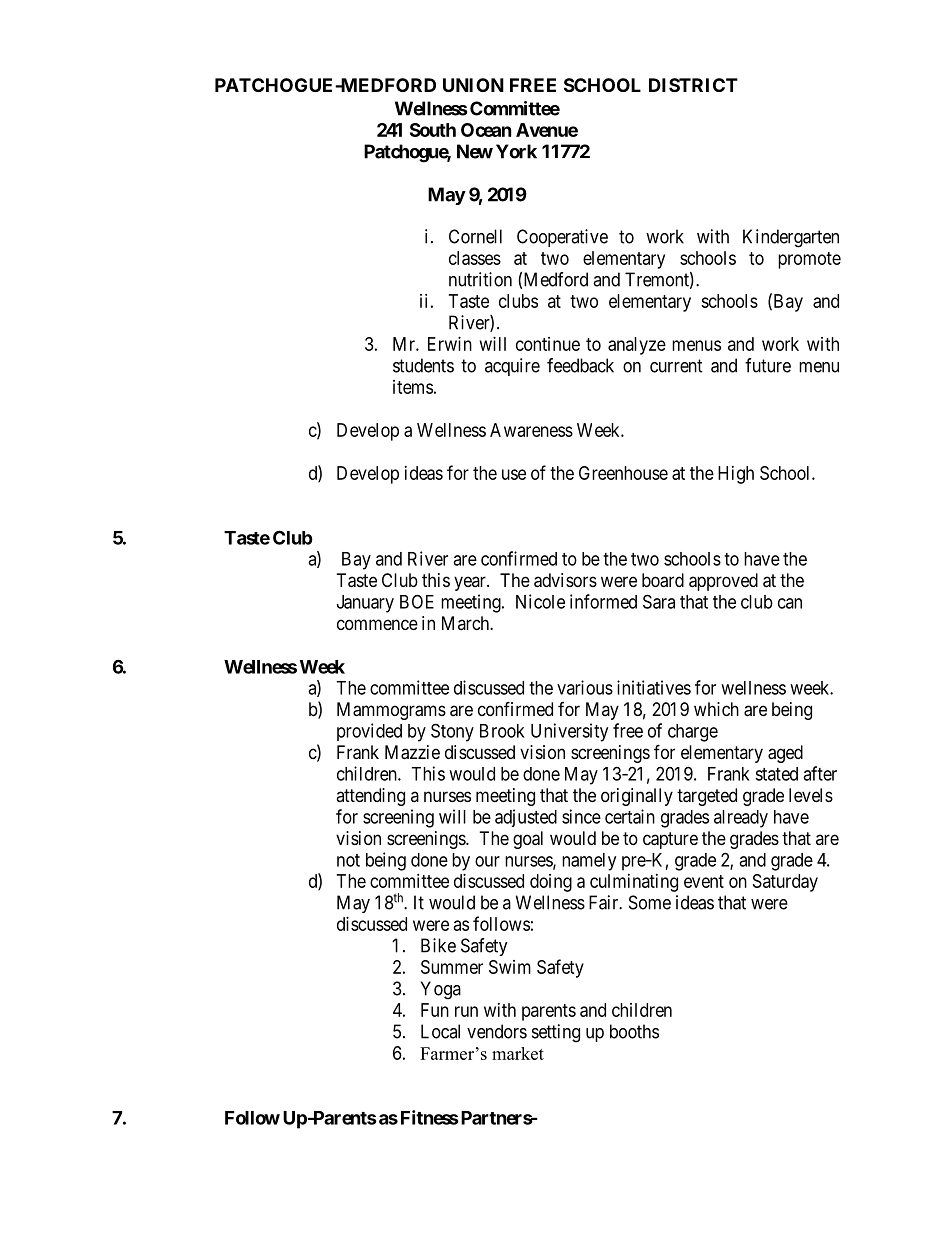 The image size is (952, 1233). Describe the element at coordinates (435, 1010) in the screenshot. I see `Fun` at that location.
